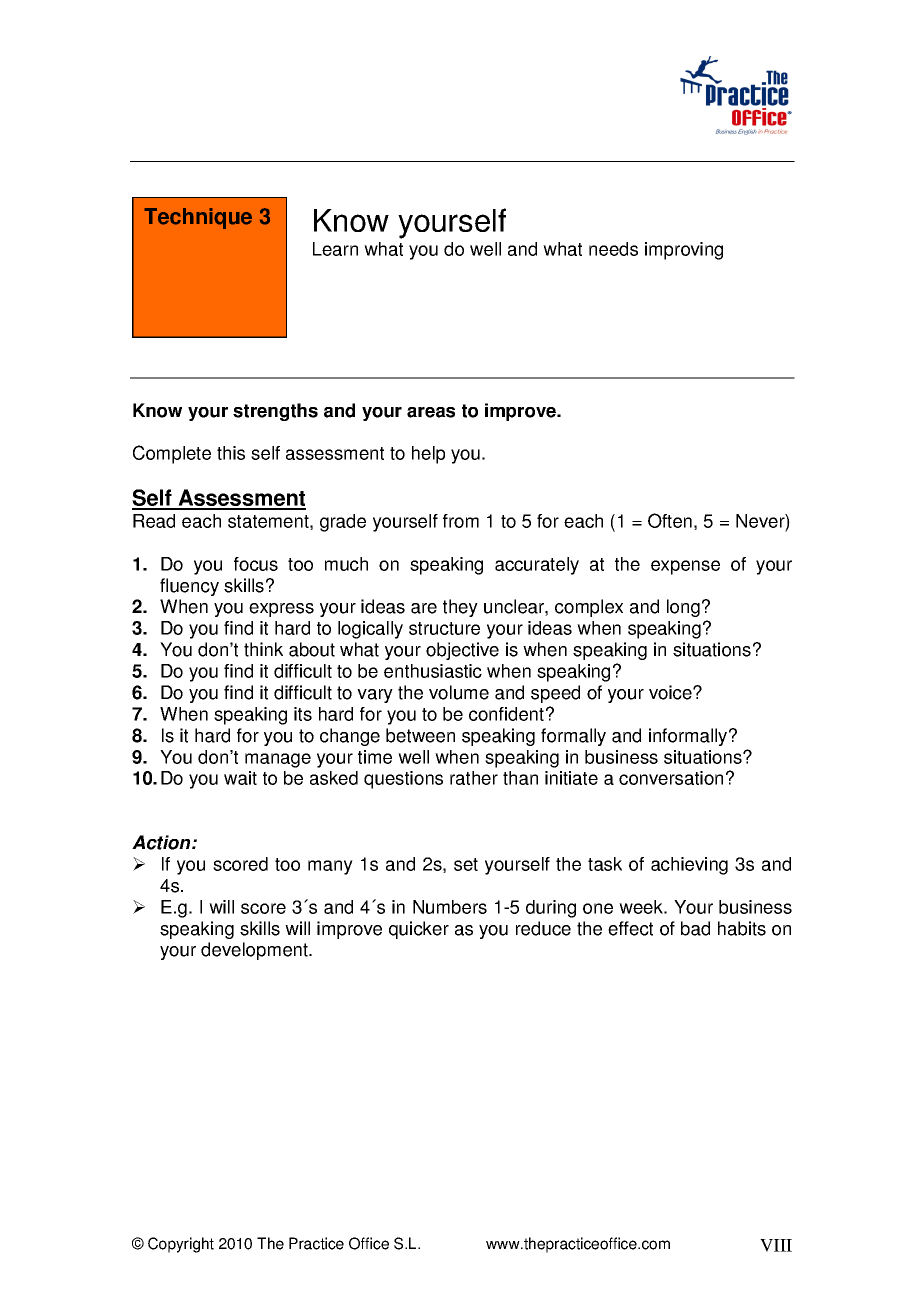 The width and height of the screenshot is (924, 1308). I want to click on conversation, so click(671, 778).
